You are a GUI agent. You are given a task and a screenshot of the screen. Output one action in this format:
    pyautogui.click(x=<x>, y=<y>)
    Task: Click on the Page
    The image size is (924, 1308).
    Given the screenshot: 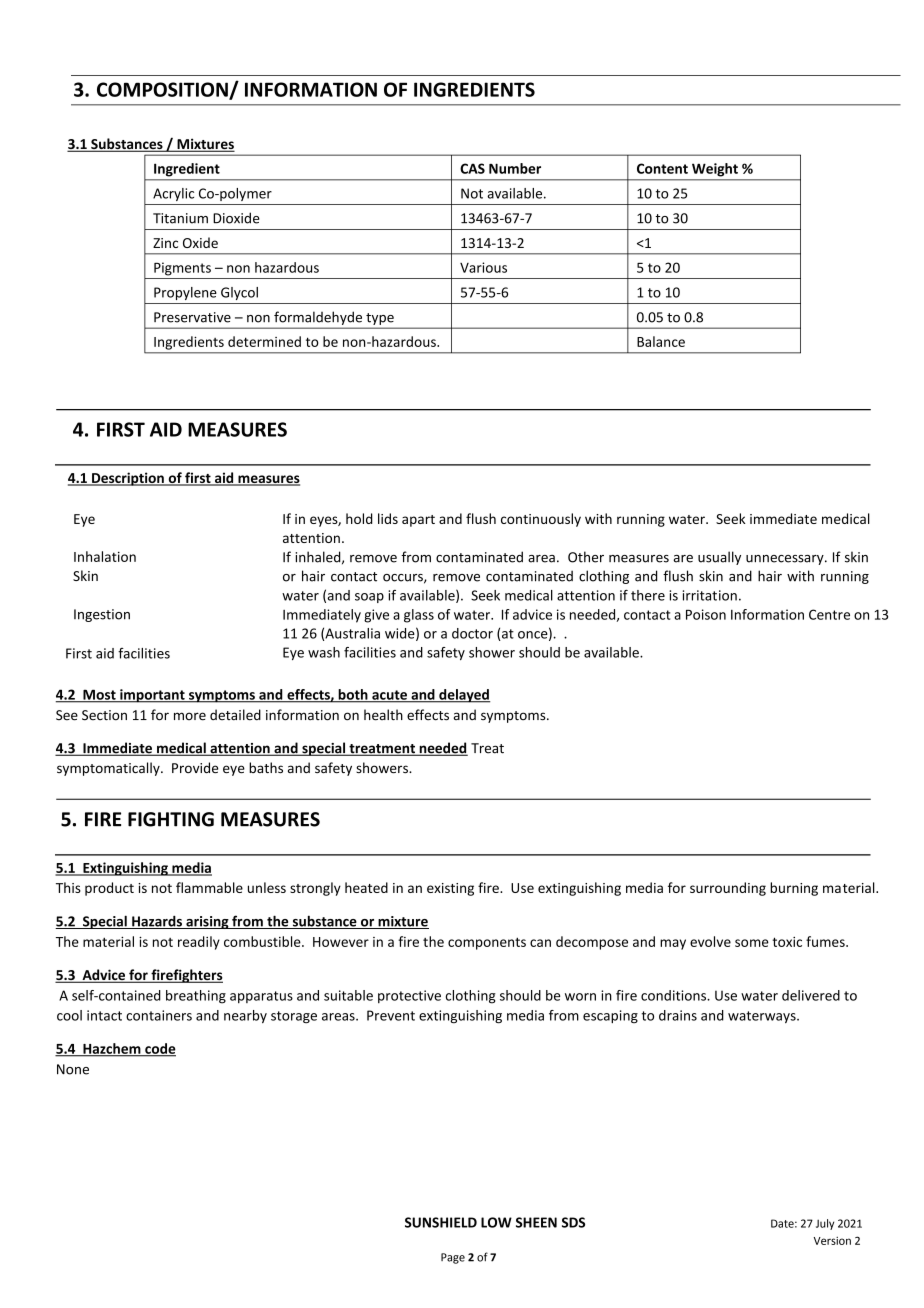 What is the action you would take?
    pyautogui.click(x=453, y=1258)
